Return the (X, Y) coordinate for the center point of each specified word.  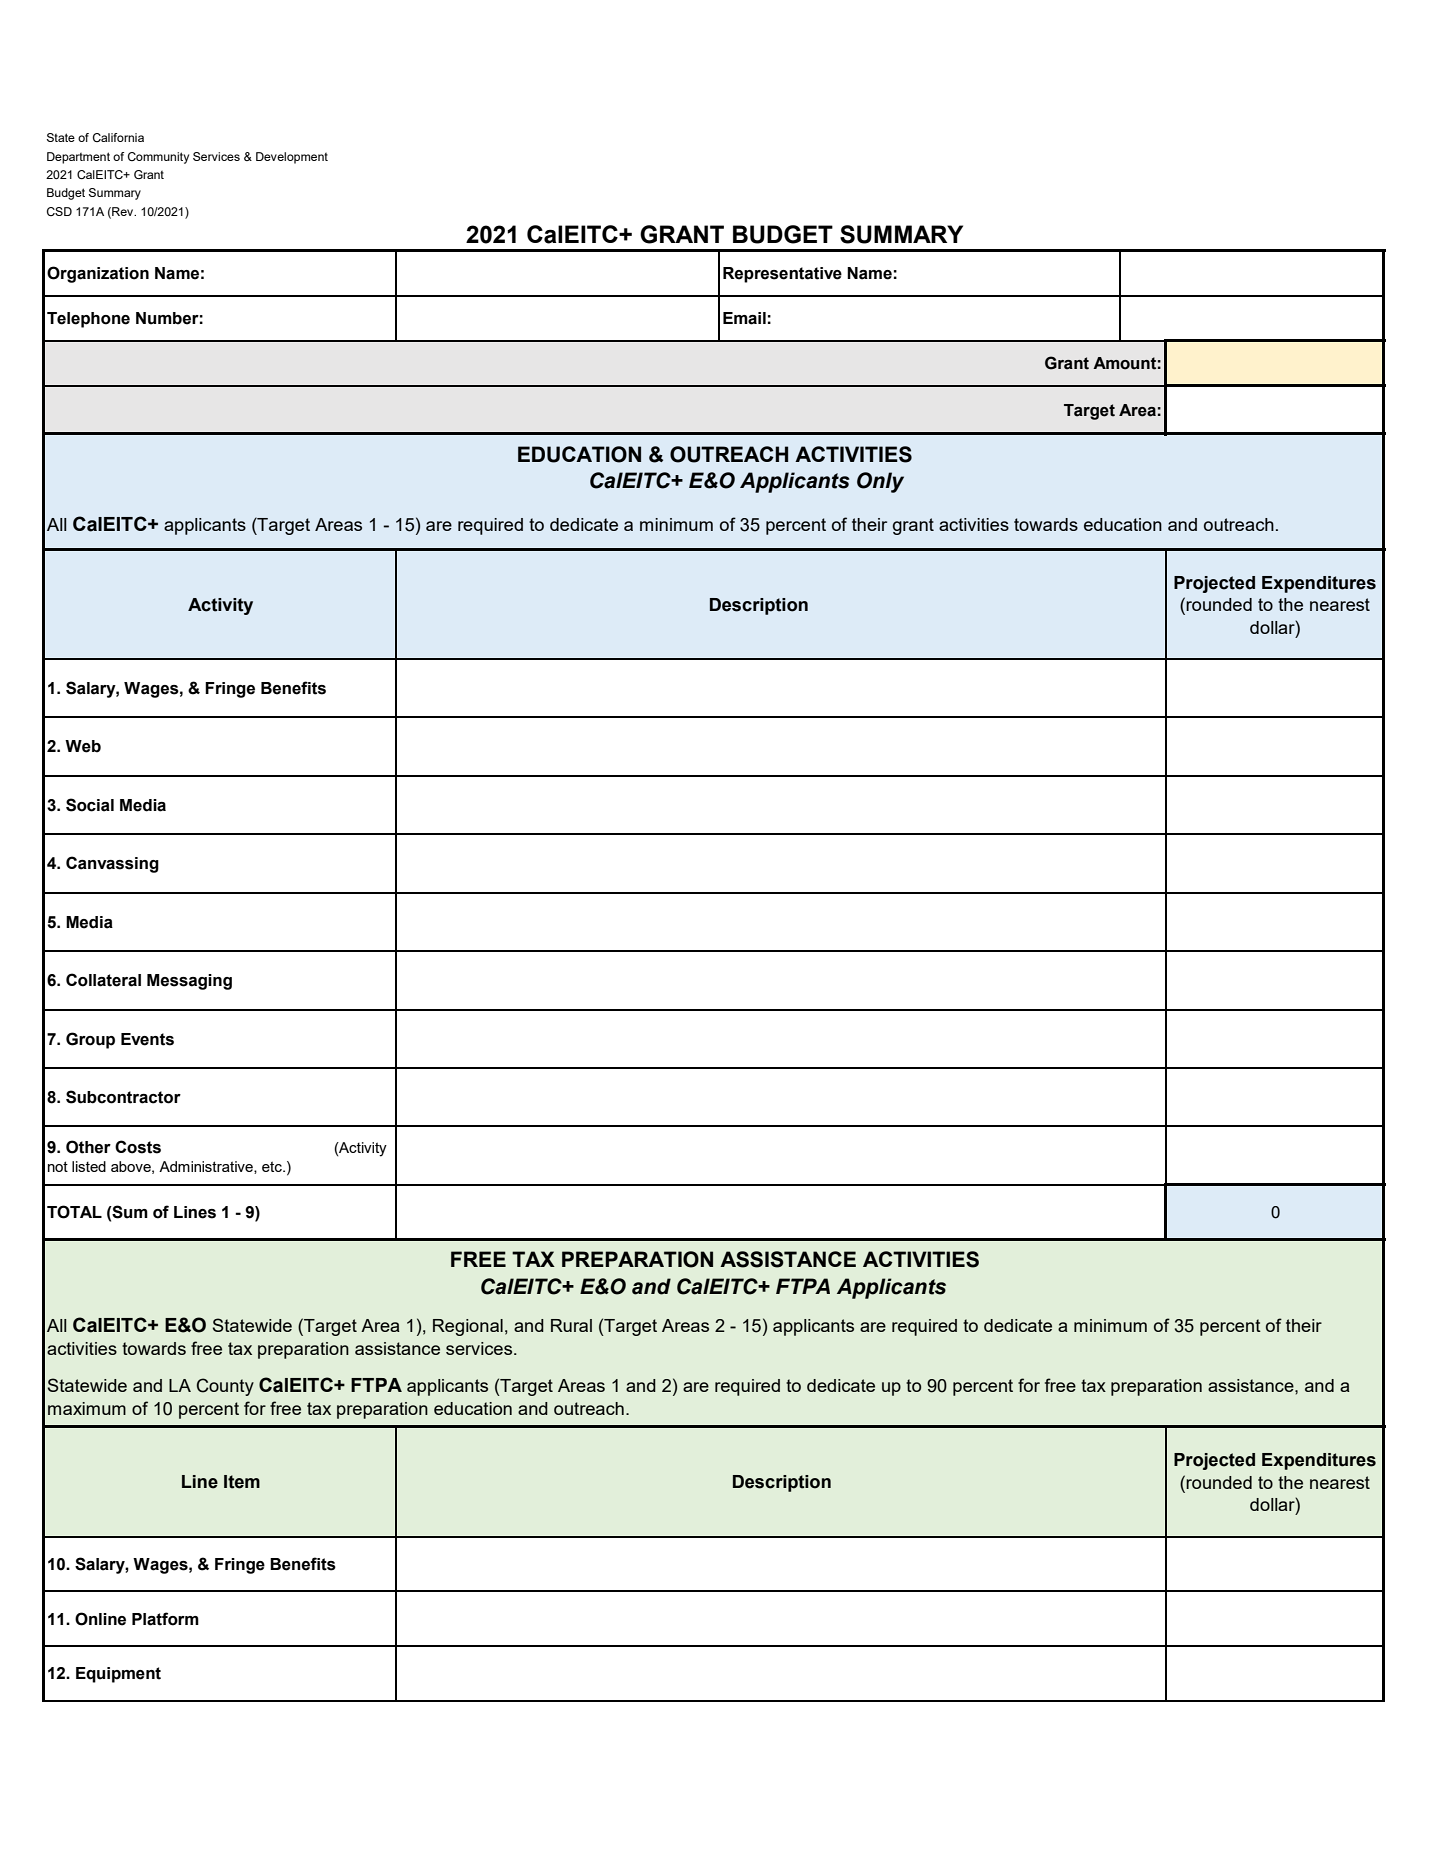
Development (292, 158)
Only (880, 482)
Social (90, 805)
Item (242, 1482)
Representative (782, 275)
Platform (165, 1619)
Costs (138, 1147)
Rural (571, 1325)
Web (83, 746)
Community (158, 158)
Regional (468, 1327)
